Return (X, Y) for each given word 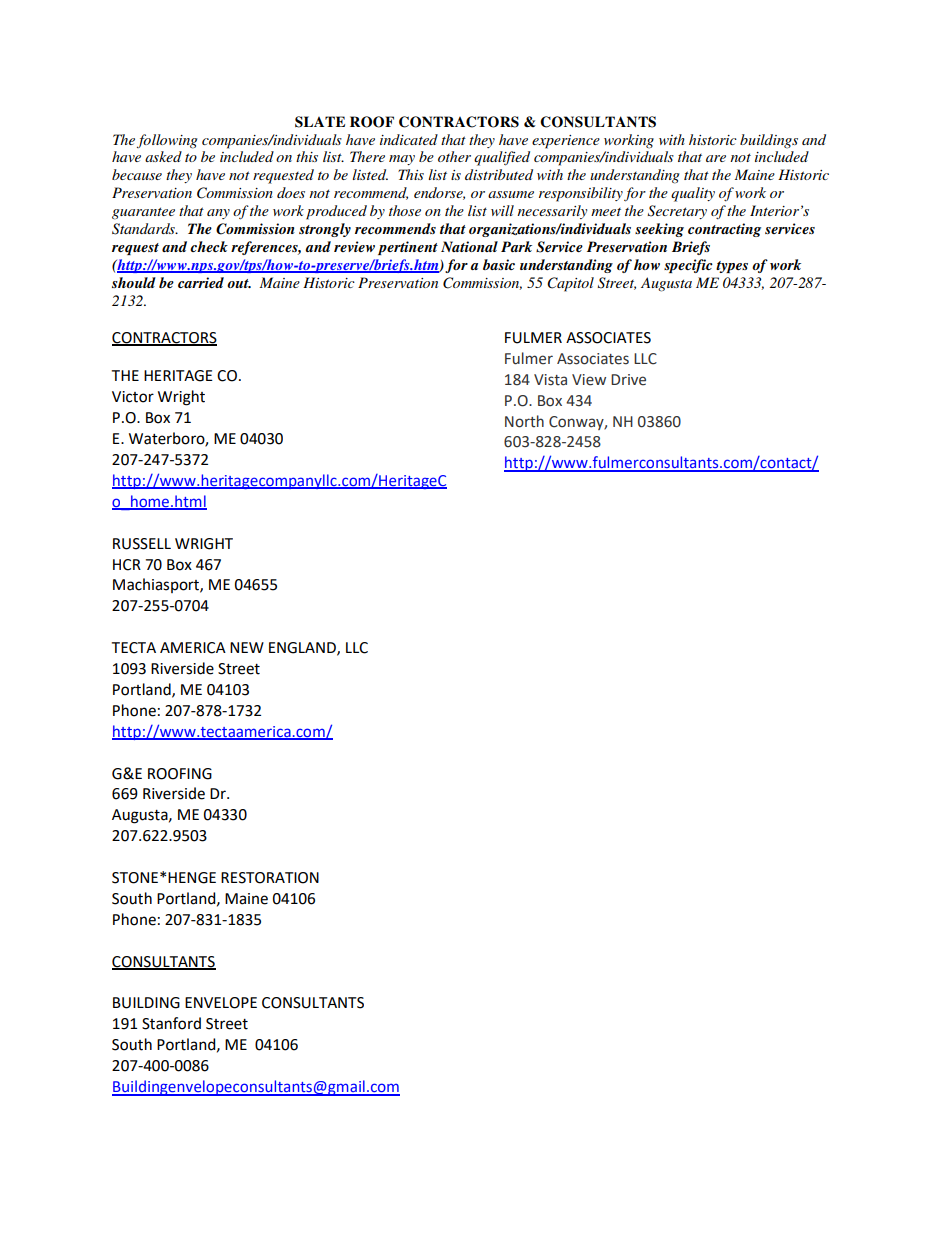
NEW (247, 647)
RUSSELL (142, 544)
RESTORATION (270, 878)
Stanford (171, 1023)
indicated (409, 139)
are (716, 158)
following (167, 141)
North (524, 421)
